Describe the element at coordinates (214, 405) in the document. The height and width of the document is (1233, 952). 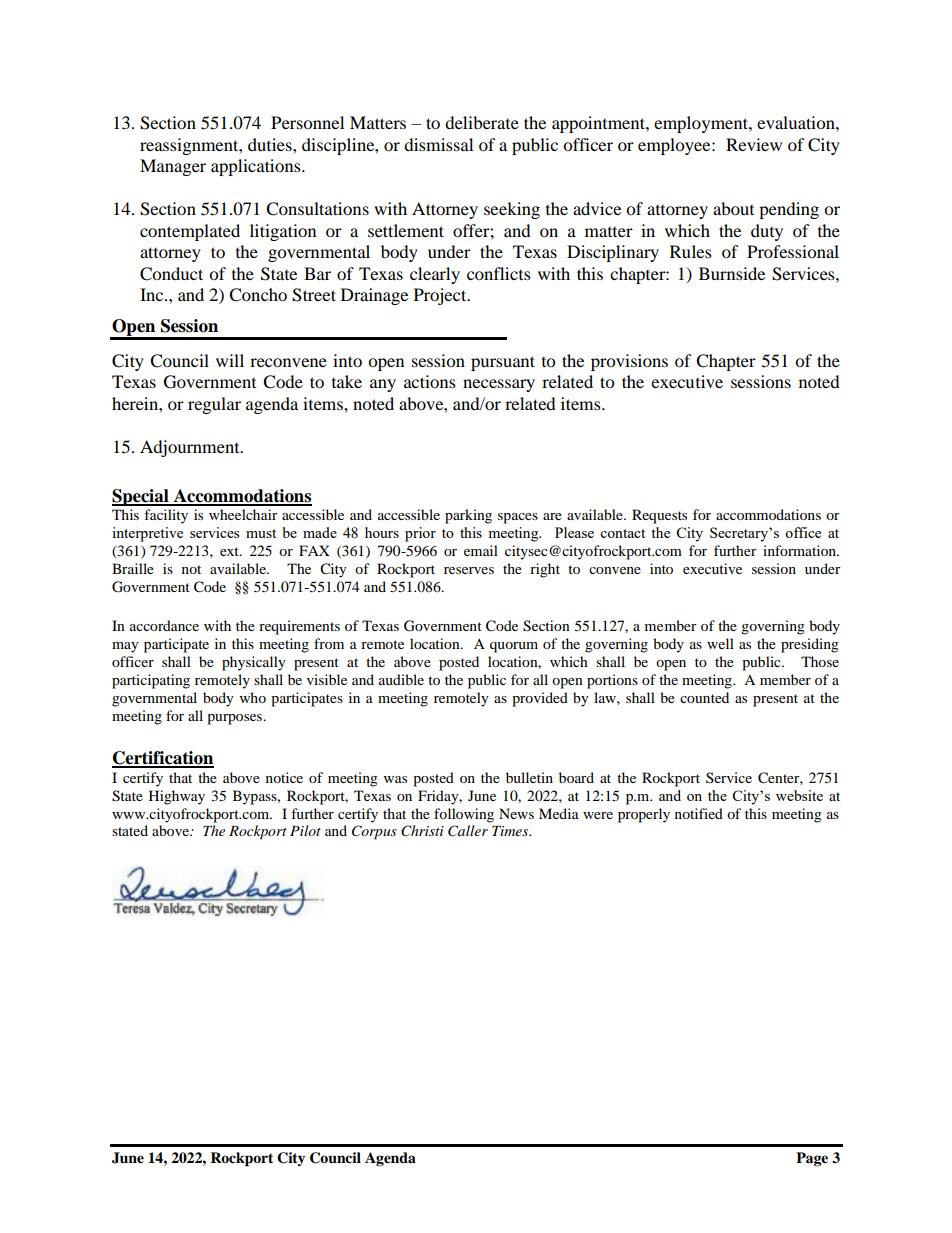
I see `regular` at that location.
